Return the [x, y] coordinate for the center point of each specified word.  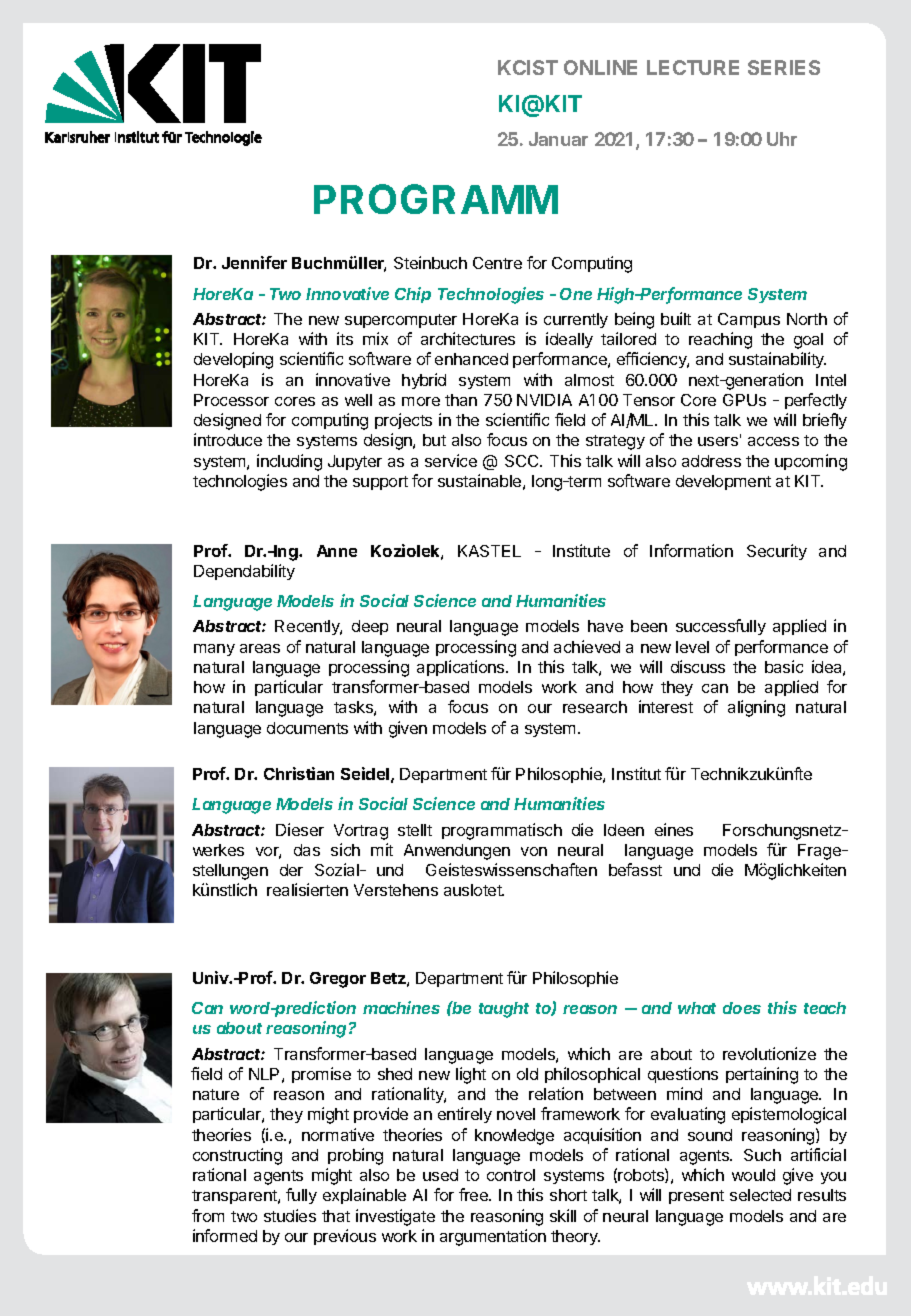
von [534, 851]
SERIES [784, 67]
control [511, 1175]
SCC [523, 461]
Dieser [300, 829]
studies [290, 1215]
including [289, 462]
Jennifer [254, 262]
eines [674, 829]
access [773, 441]
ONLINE [600, 67]
